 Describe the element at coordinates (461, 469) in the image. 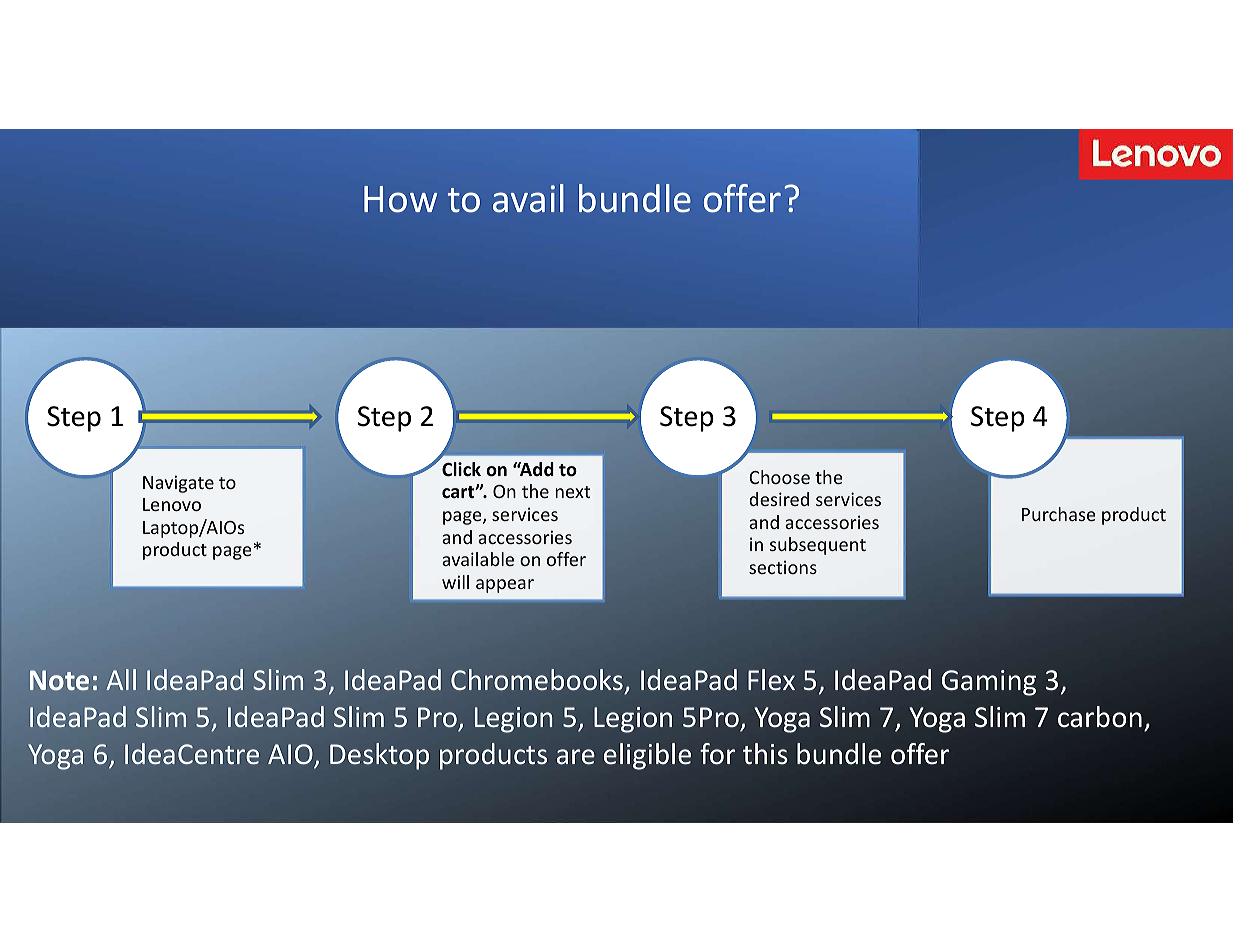

I see `Click` at that location.
